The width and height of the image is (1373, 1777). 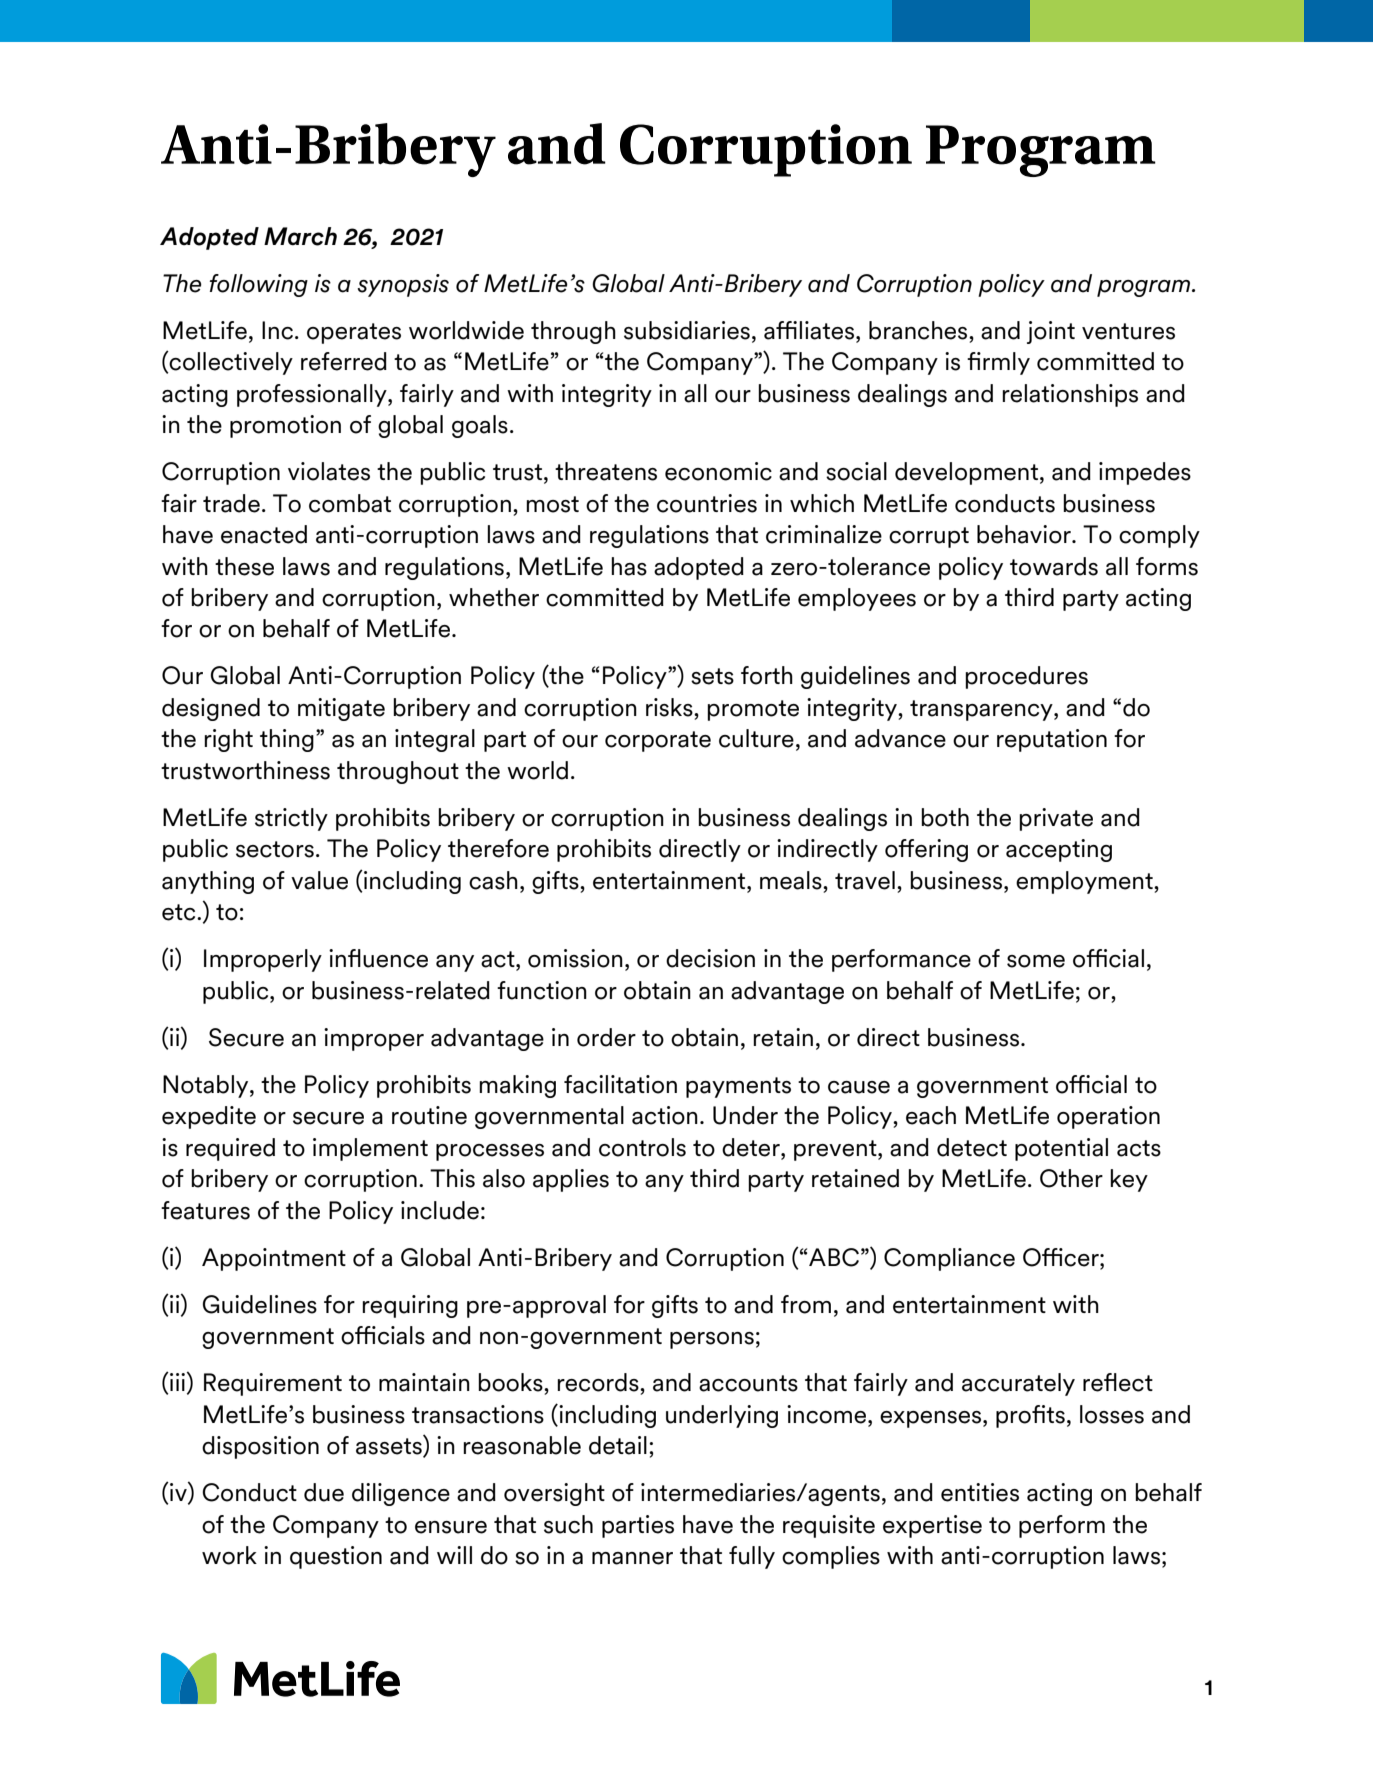 I want to click on manner, so click(x=632, y=1558).
